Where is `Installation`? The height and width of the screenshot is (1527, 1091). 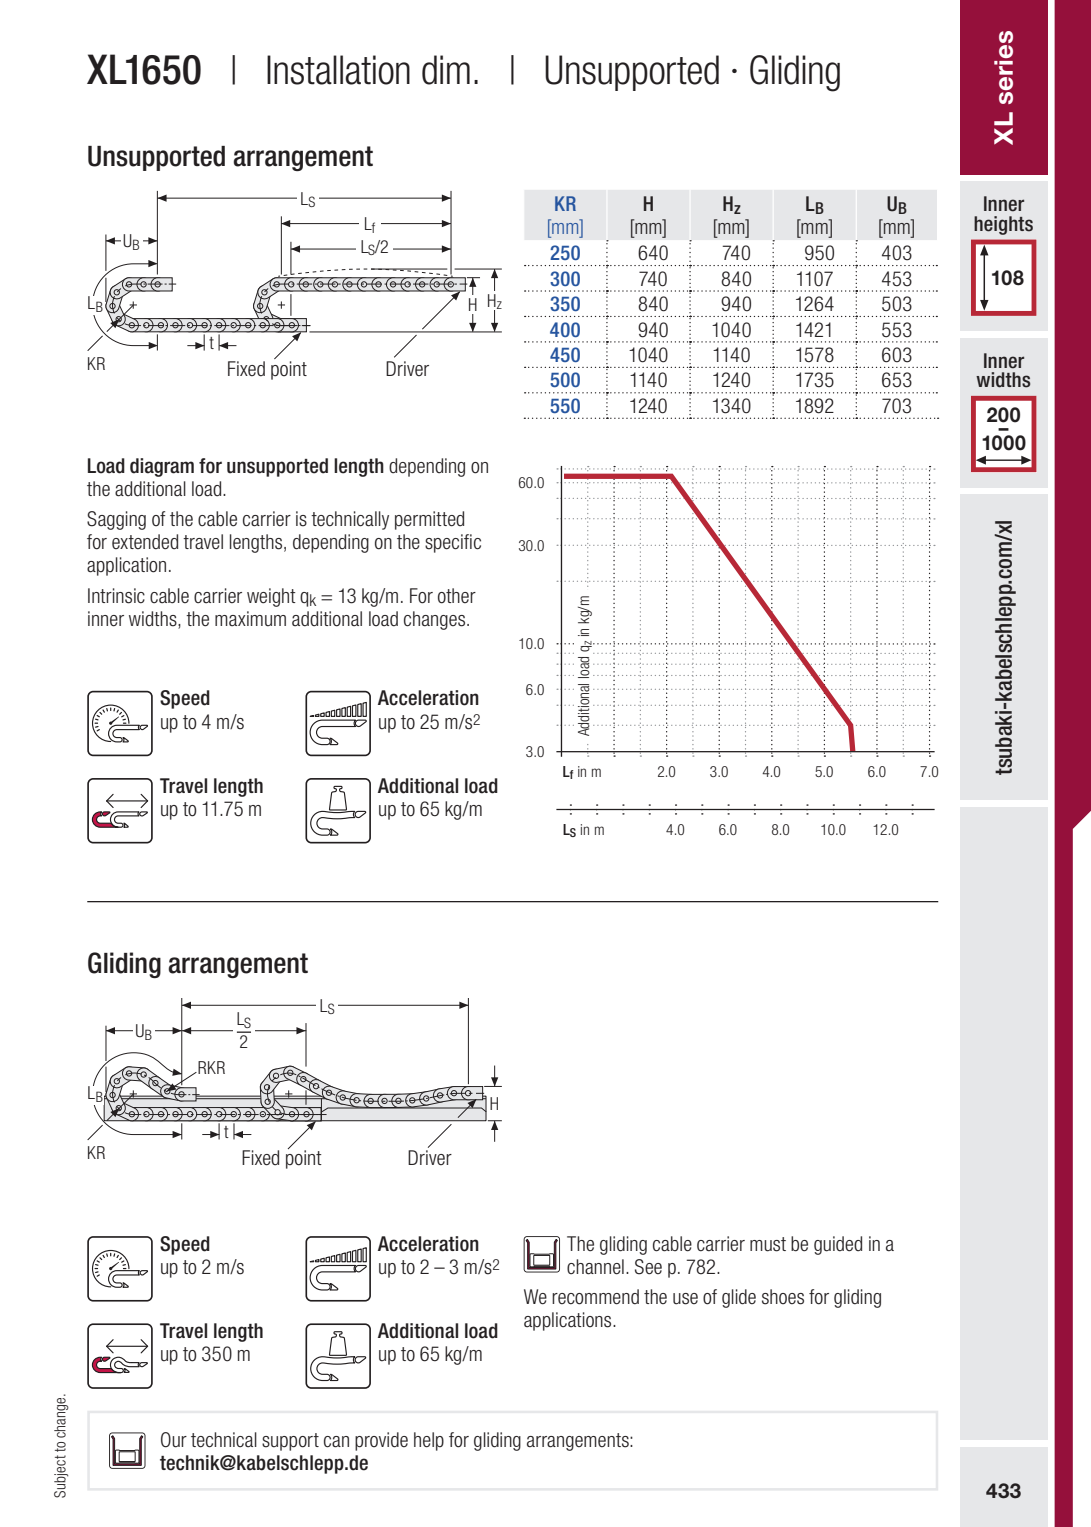
Installation is located at coordinates (338, 70).
